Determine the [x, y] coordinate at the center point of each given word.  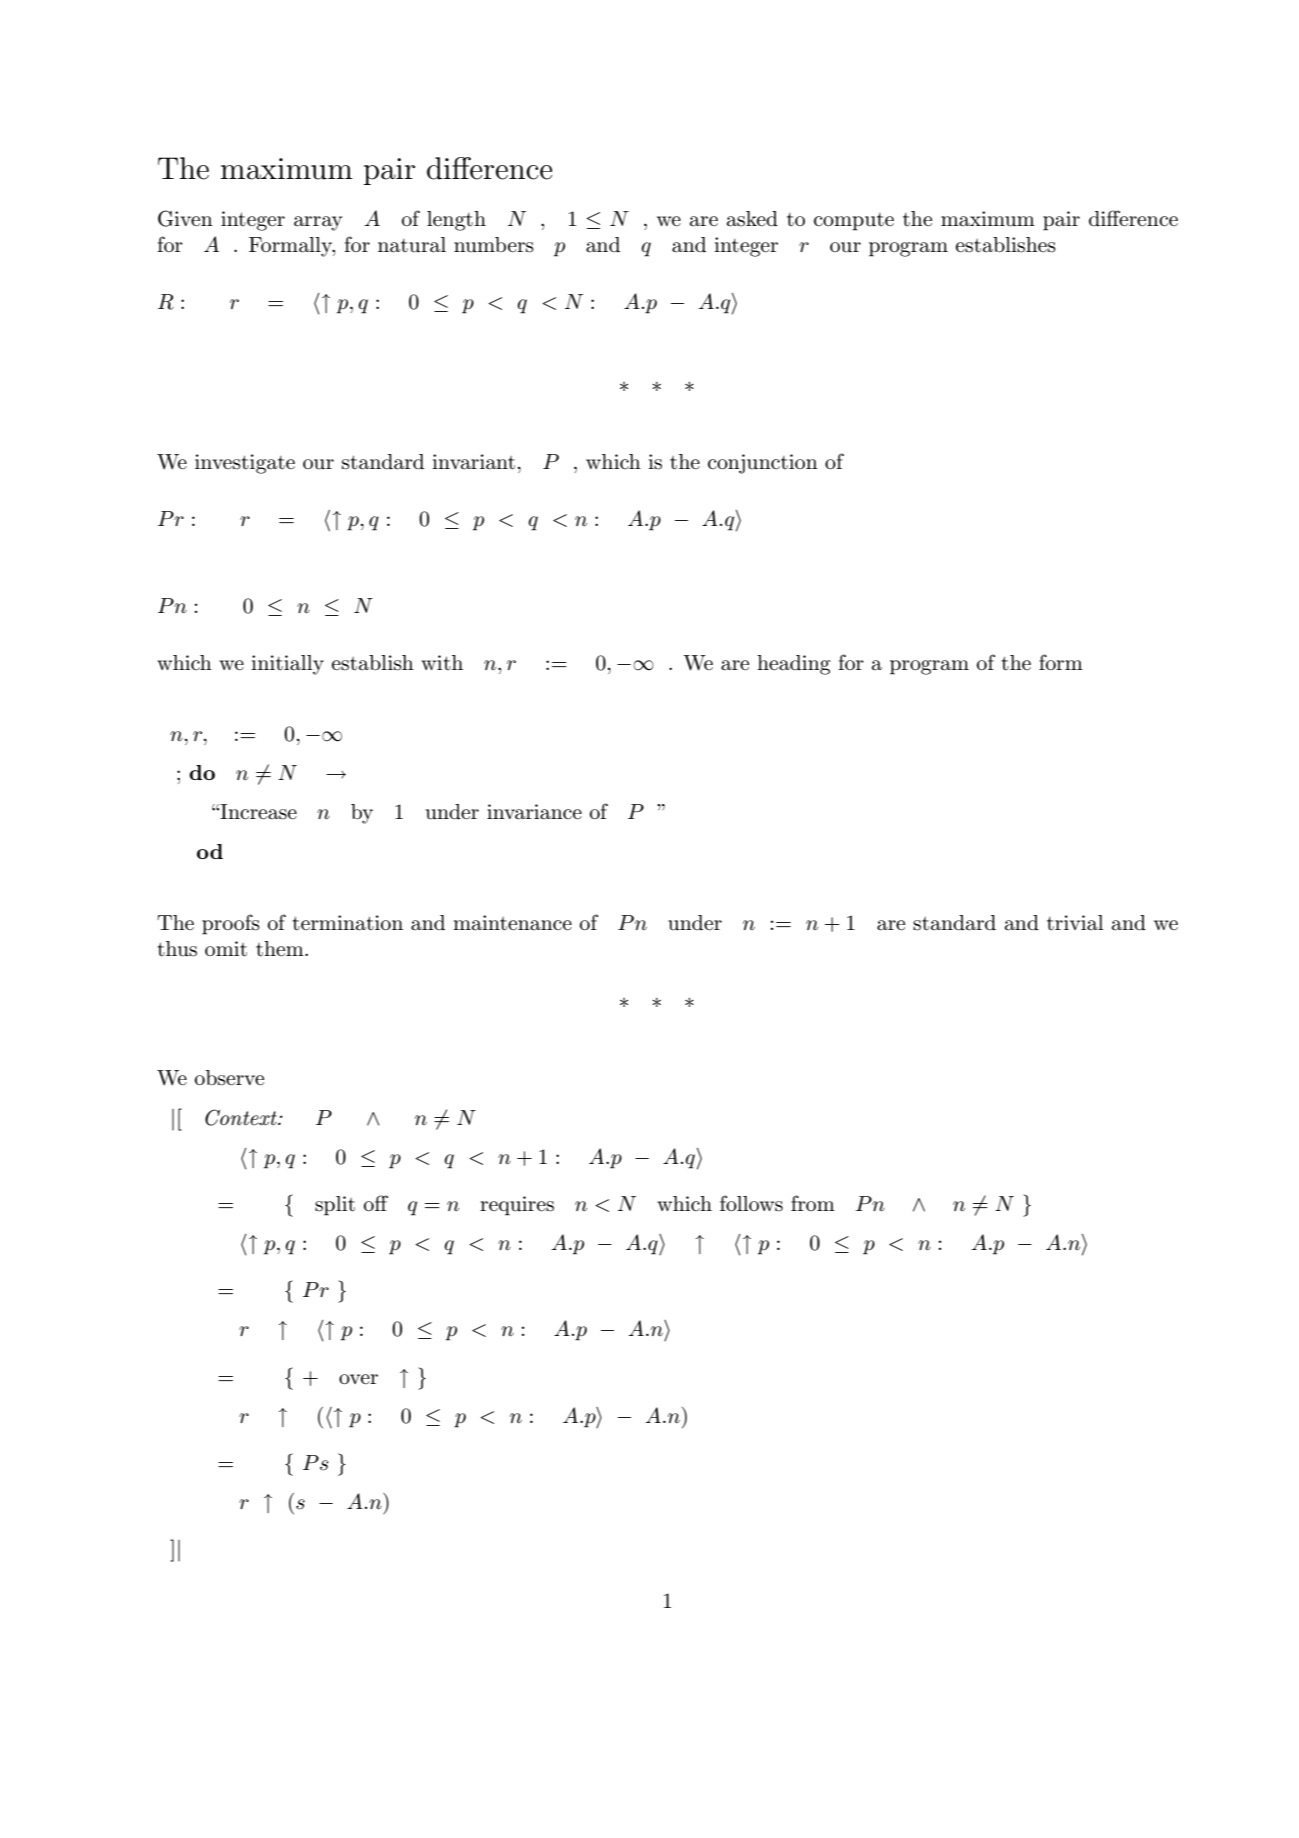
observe [229, 1078]
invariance [534, 812]
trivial [1075, 923]
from [813, 1203]
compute [854, 222]
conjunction [763, 464]
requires [517, 1206]
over [358, 1379]
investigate [245, 464]
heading [794, 665]
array [318, 223]
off [376, 1203]
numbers [494, 245]
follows [751, 1203]
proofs [231, 924]
